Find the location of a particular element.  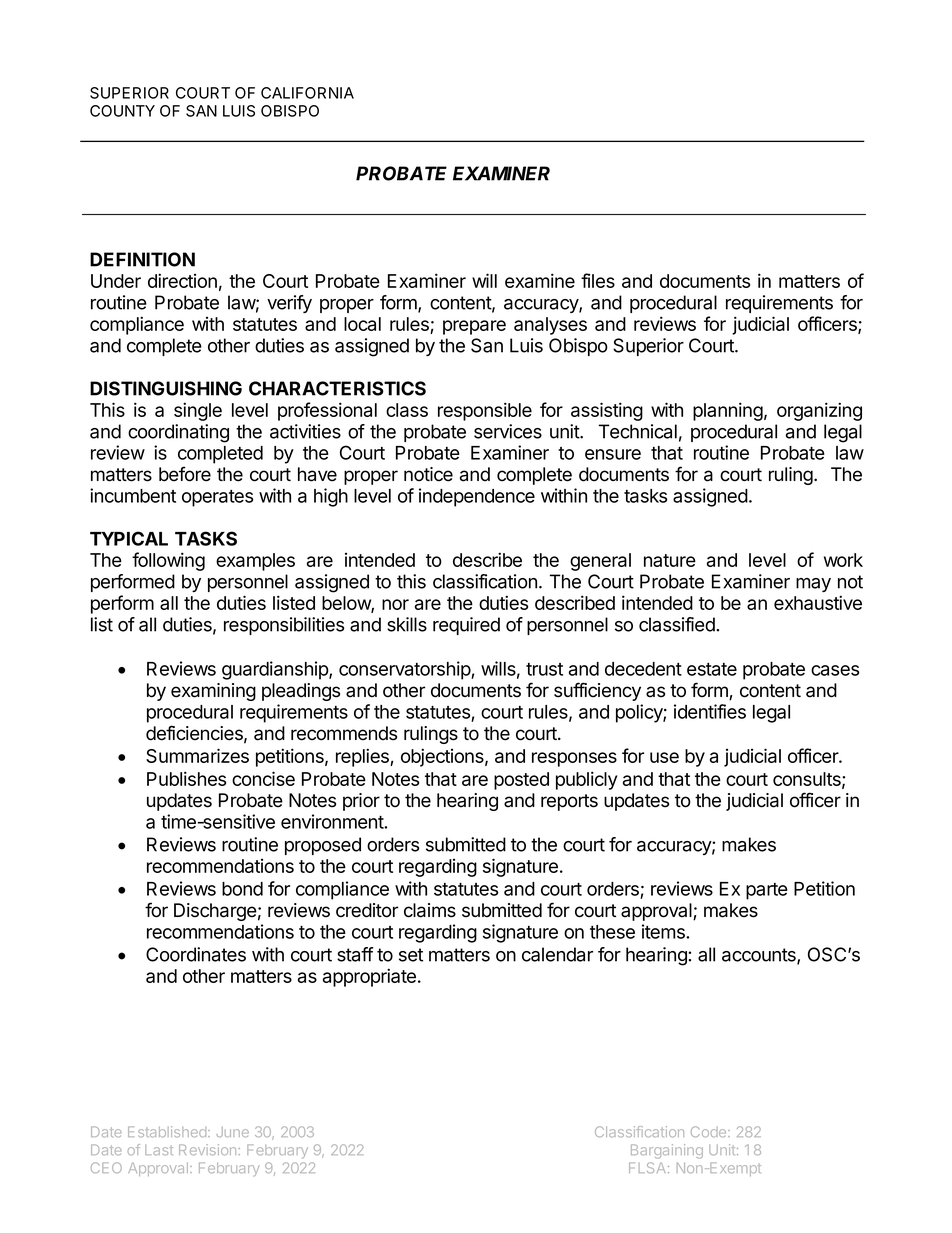

Summarizes is located at coordinates (197, 755).
